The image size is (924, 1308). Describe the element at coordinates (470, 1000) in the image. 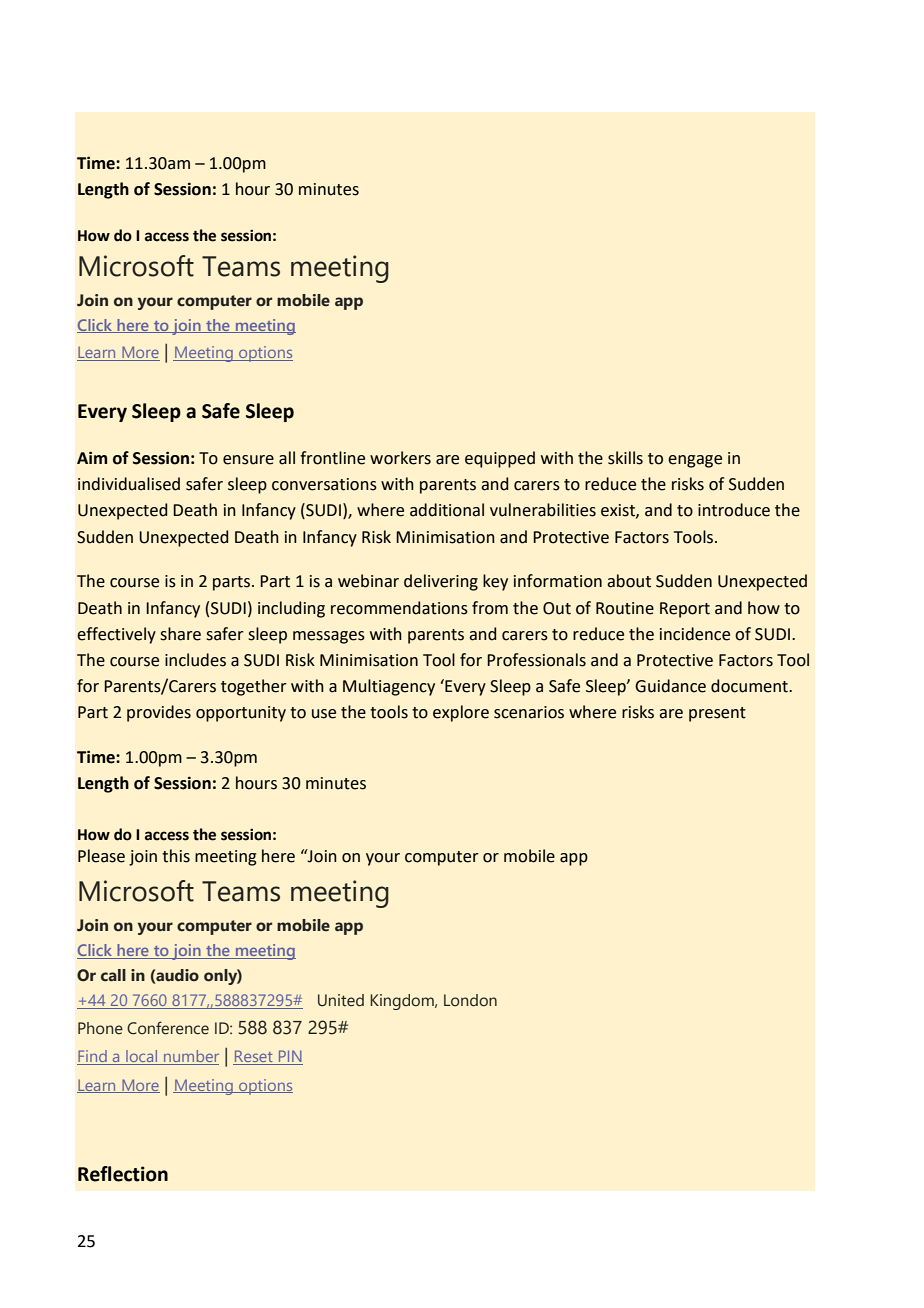

I see `London` at that location.
